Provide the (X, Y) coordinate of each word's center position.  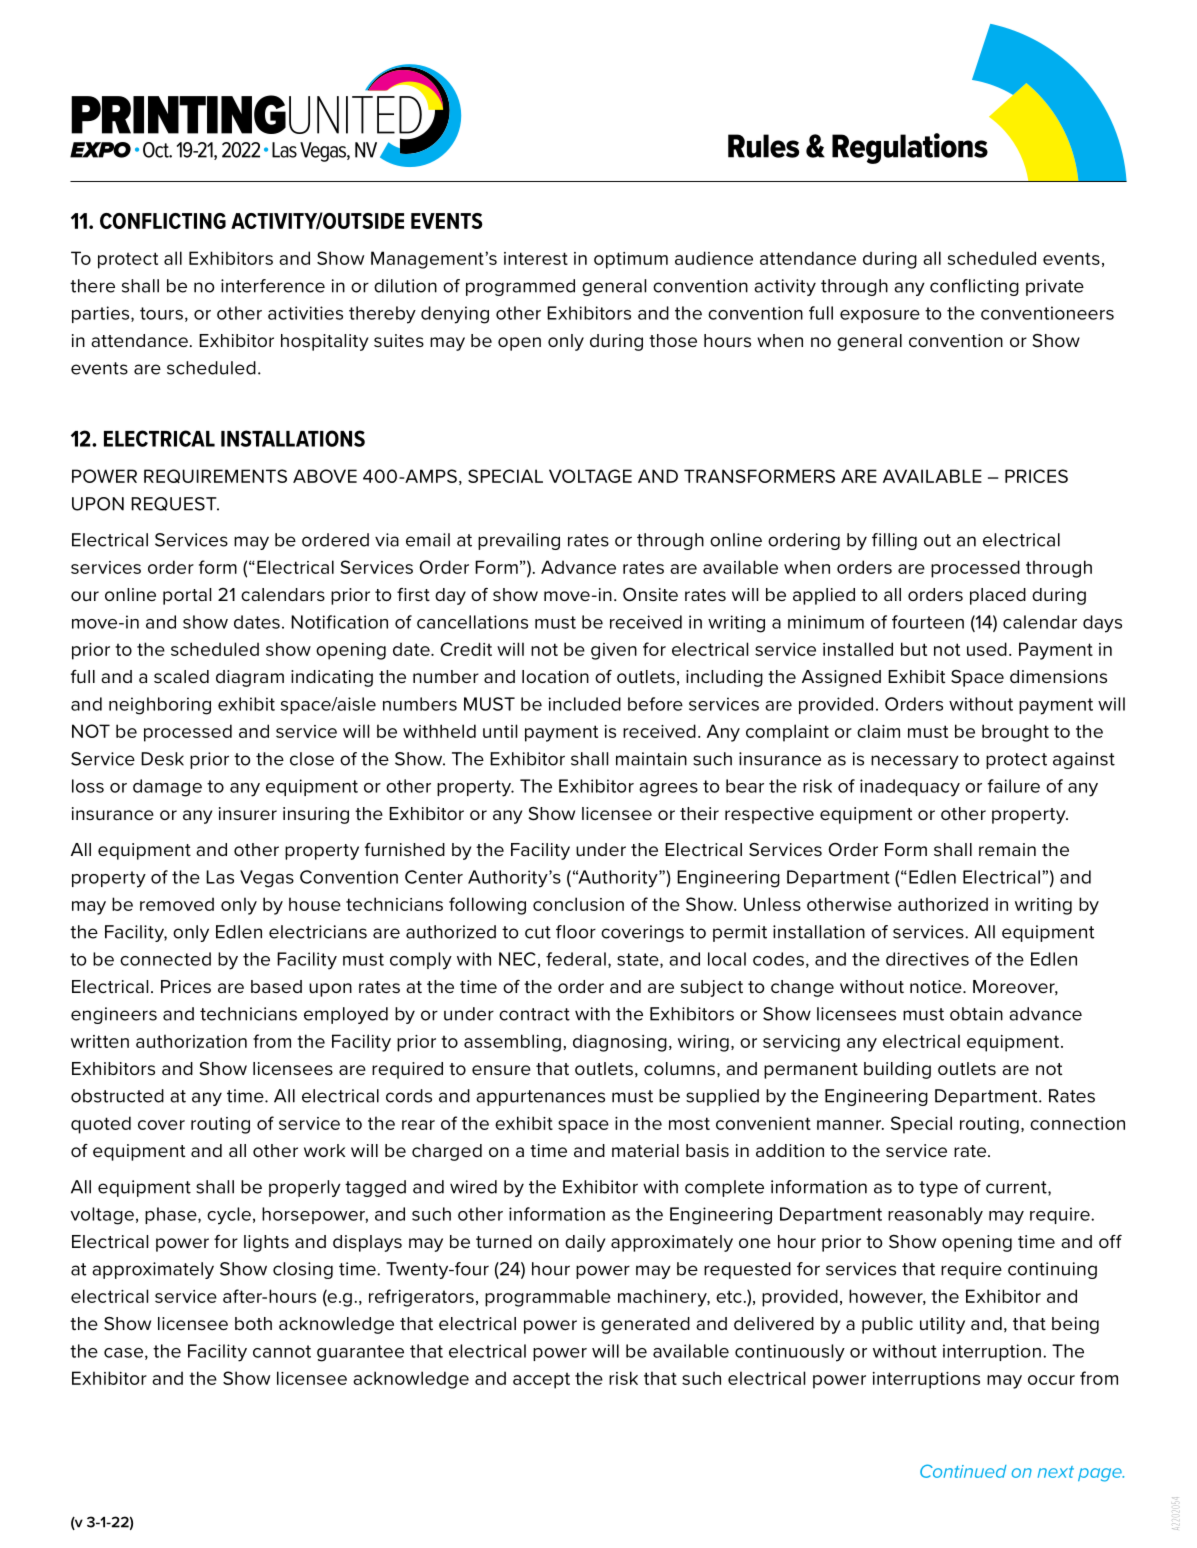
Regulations (910, 148)
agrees (668, 790)
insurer (248, 814)
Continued (963, 1471)
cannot (282, 1351)
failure (1014, 786)
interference (273, 286)
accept (541, 1380)
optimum (631, 260)
